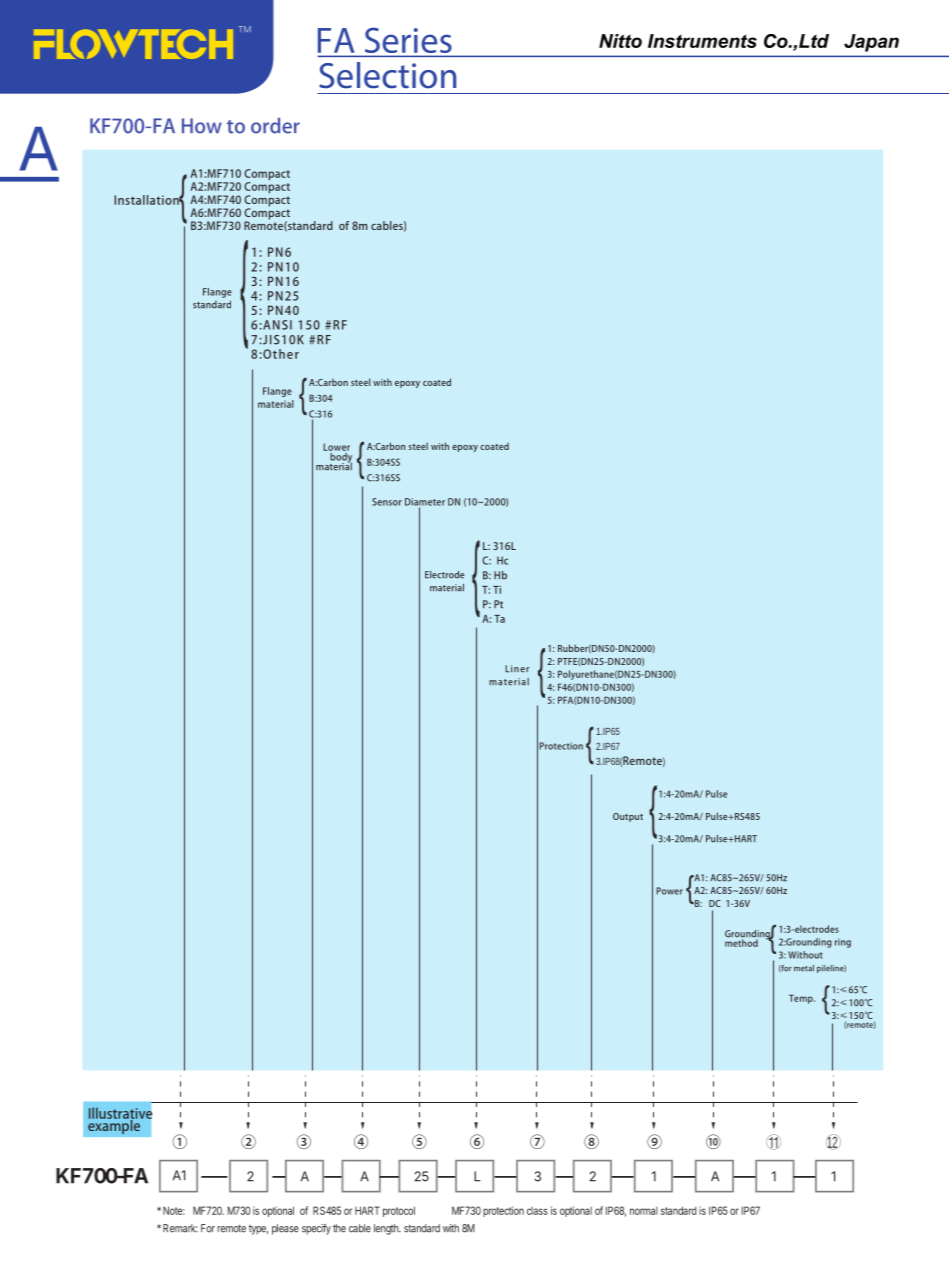 This image has height=1288, width=949. What do you see at coordinates (517, 669) in the image?
I see `Liner` at bounding box center [517, 669].
